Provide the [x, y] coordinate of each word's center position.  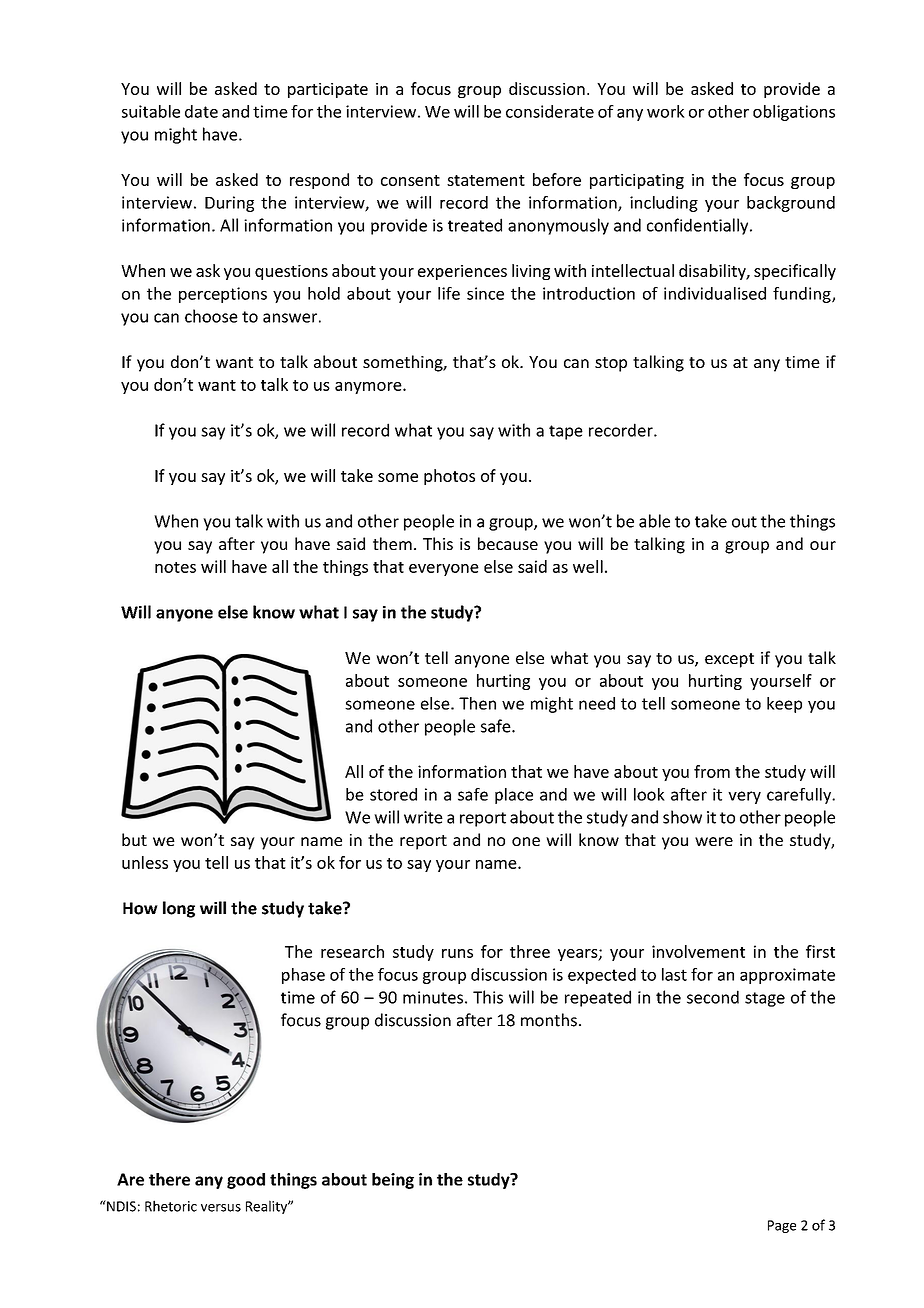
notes [175, 567]
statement [486, 180]
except [729, 660]
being [393, 1181]
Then [477, 703]
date [201, 111]
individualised [715, 293]
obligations [794, 113]
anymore [369, 388]
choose [211, 316]
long [179, 909]
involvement [698, 951]
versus [221, 1208]
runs [457, 953]
